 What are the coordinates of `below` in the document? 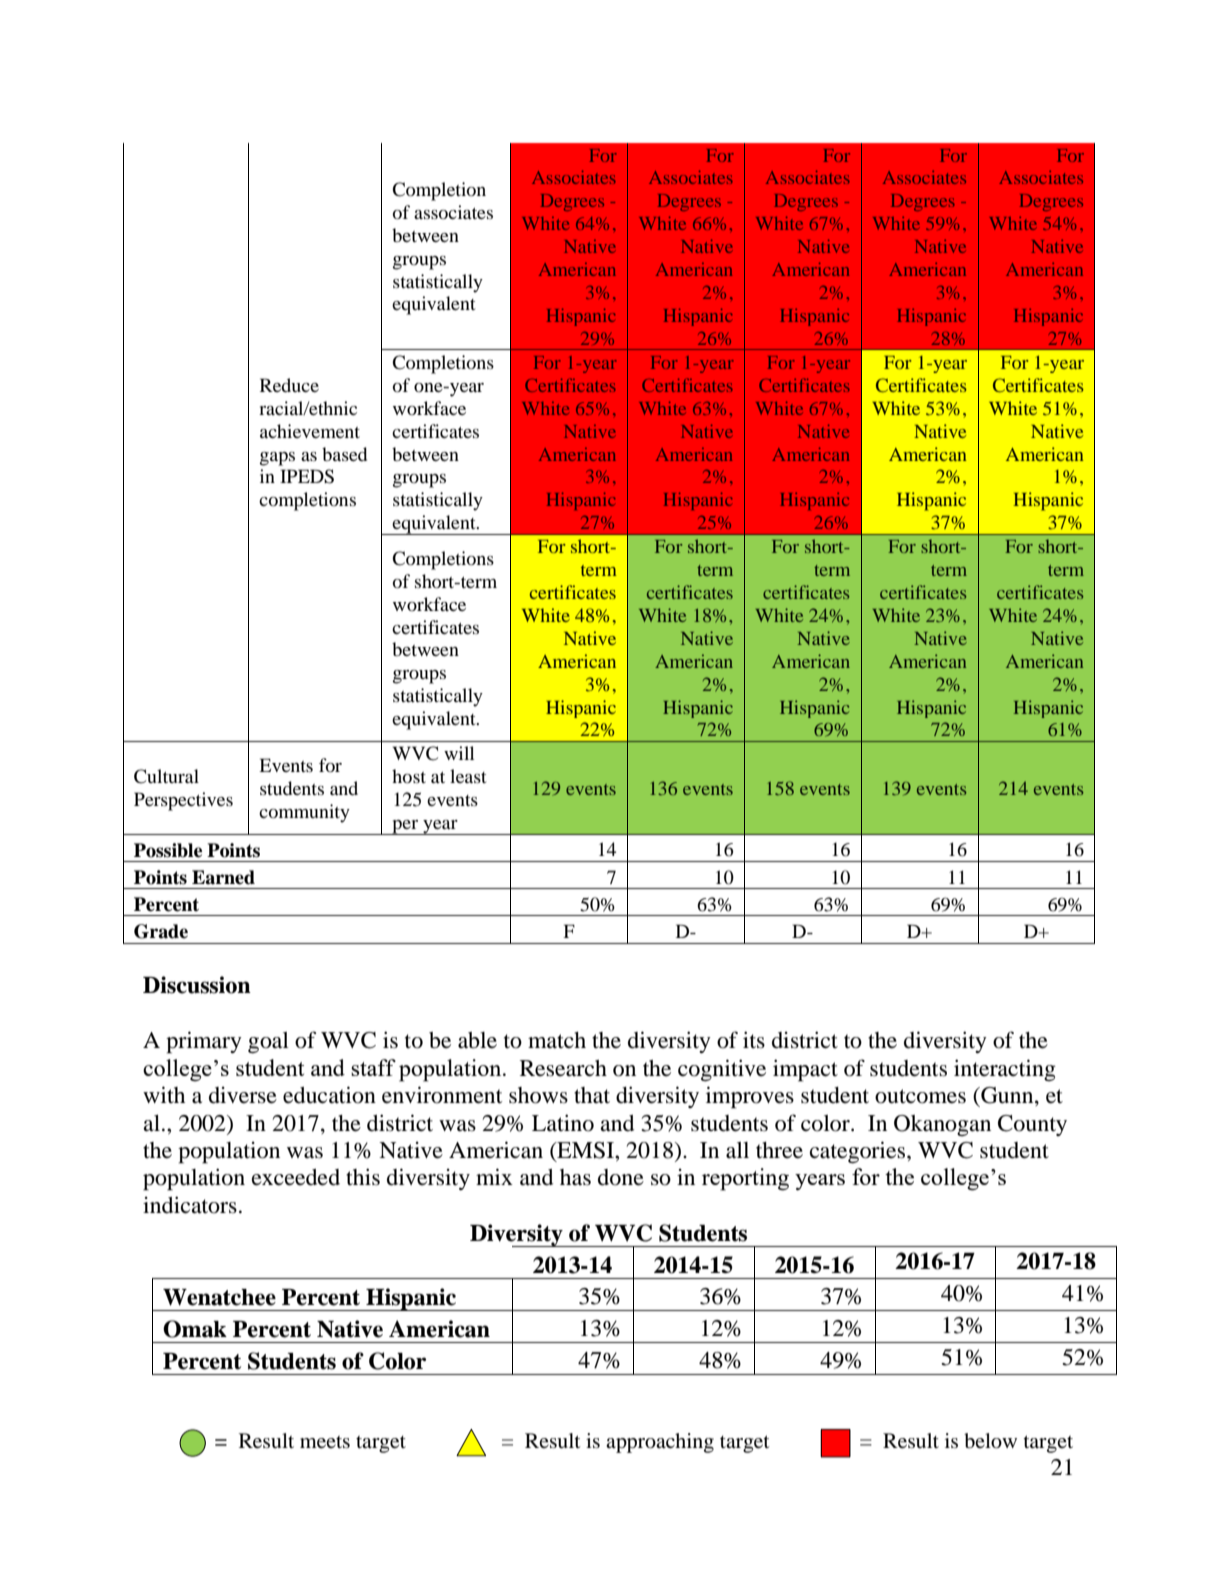 It's located at (990, 1441).
